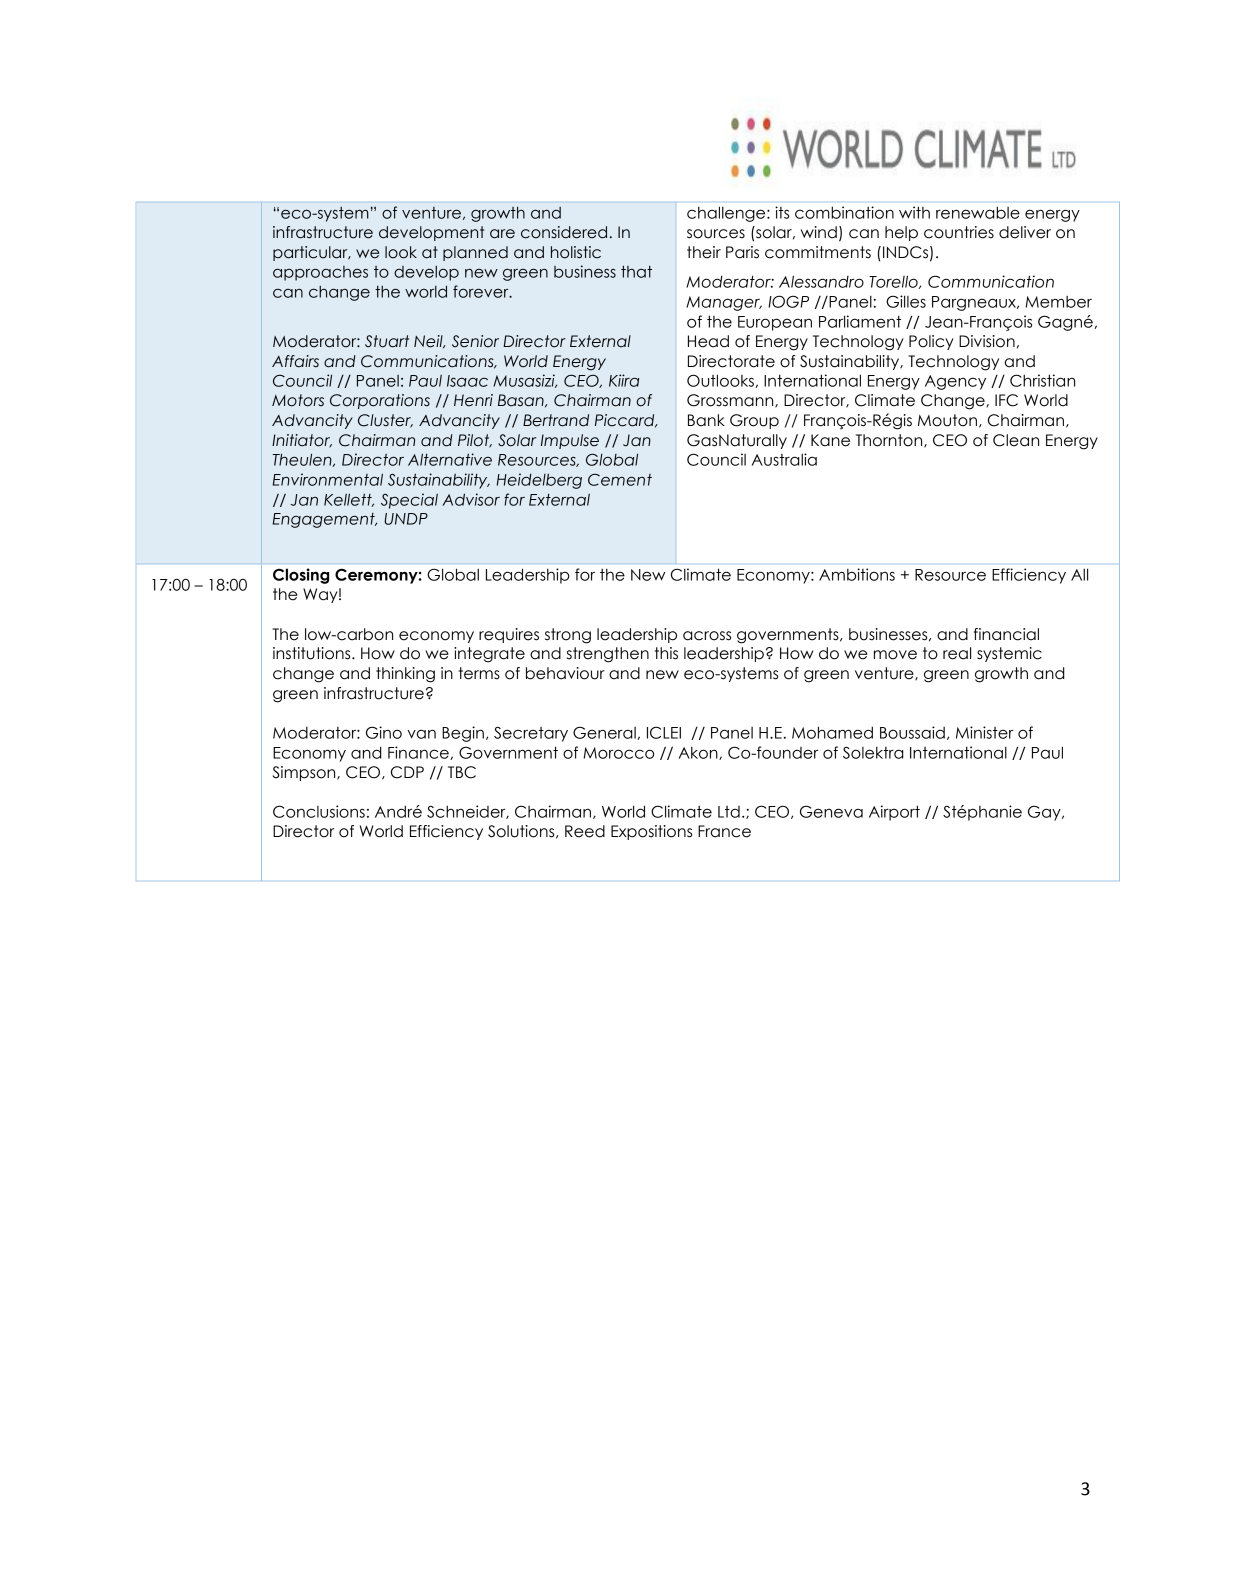 The image size is (1234, 1596). What do you see at coordinates (704, 252) in the document?
I see `their` at bounding box center [704, 252].
